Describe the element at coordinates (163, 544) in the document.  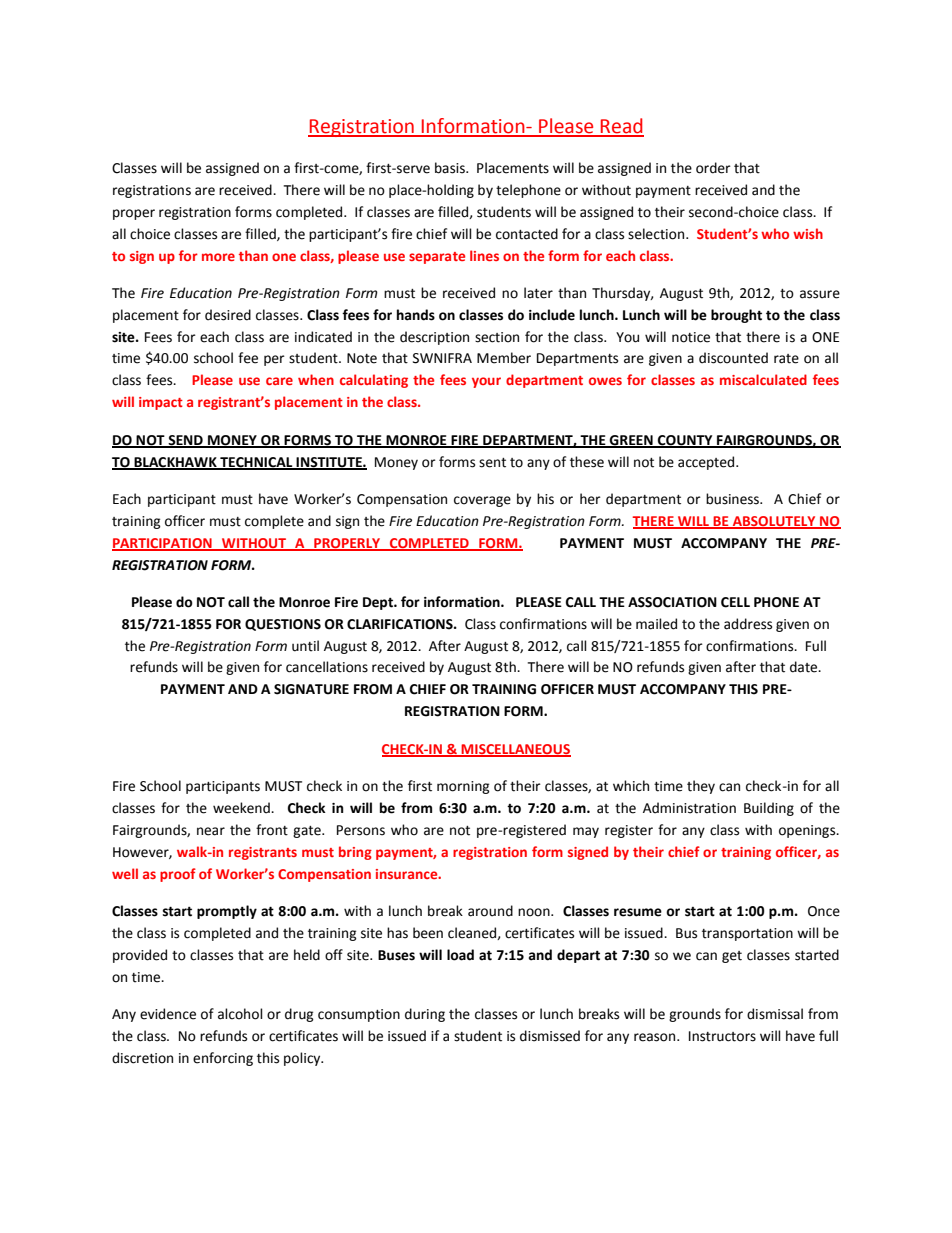
I see `PARTICIPATION` at that location.
